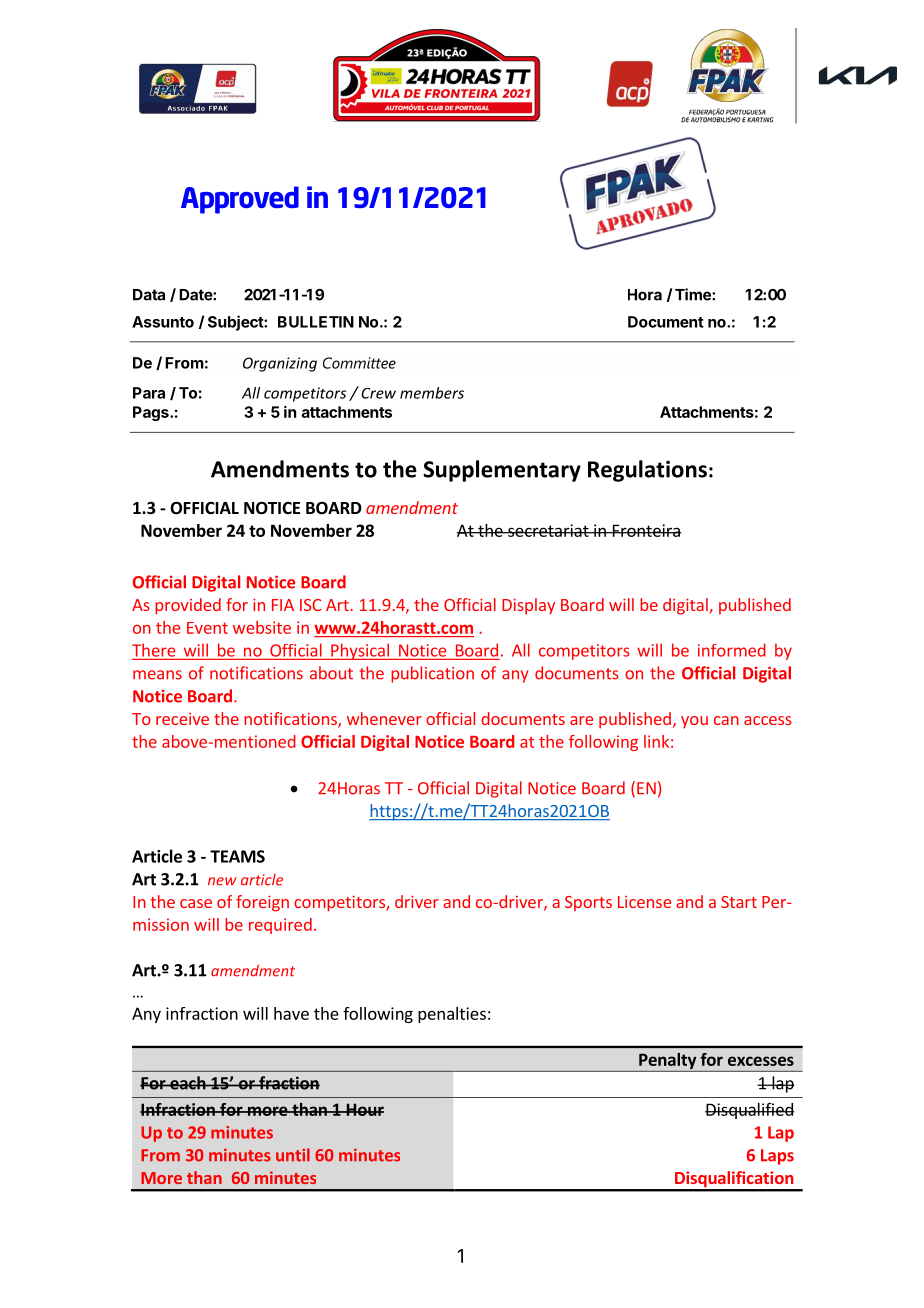 The width and height of the screenshot is (924, 1308). What do you see at coordinates (240, 200) in the screenshot?
I see `Approved` at bounding box center [240, 200].
